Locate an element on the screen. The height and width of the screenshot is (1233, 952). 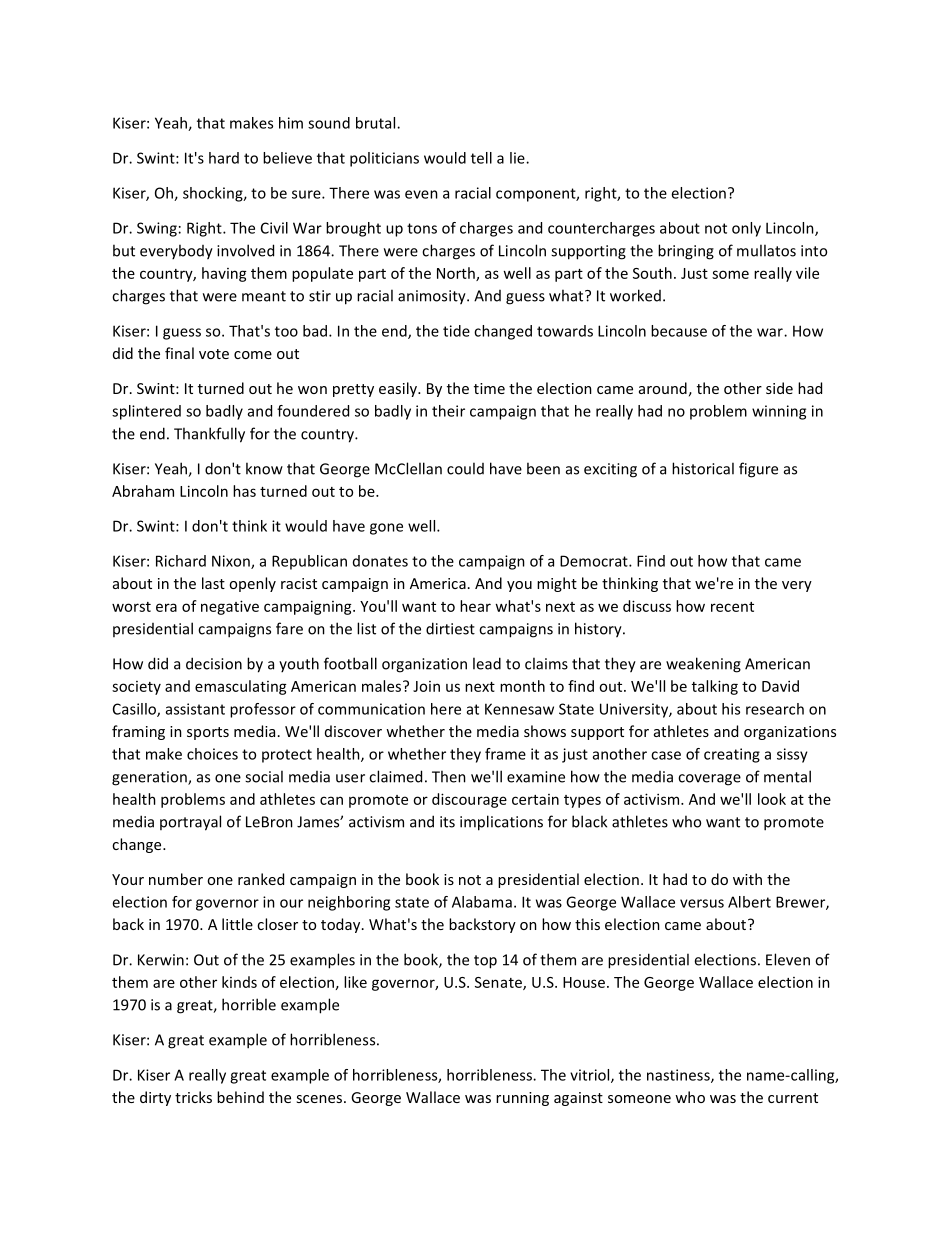
creating is located at coordinates (732, 755).
